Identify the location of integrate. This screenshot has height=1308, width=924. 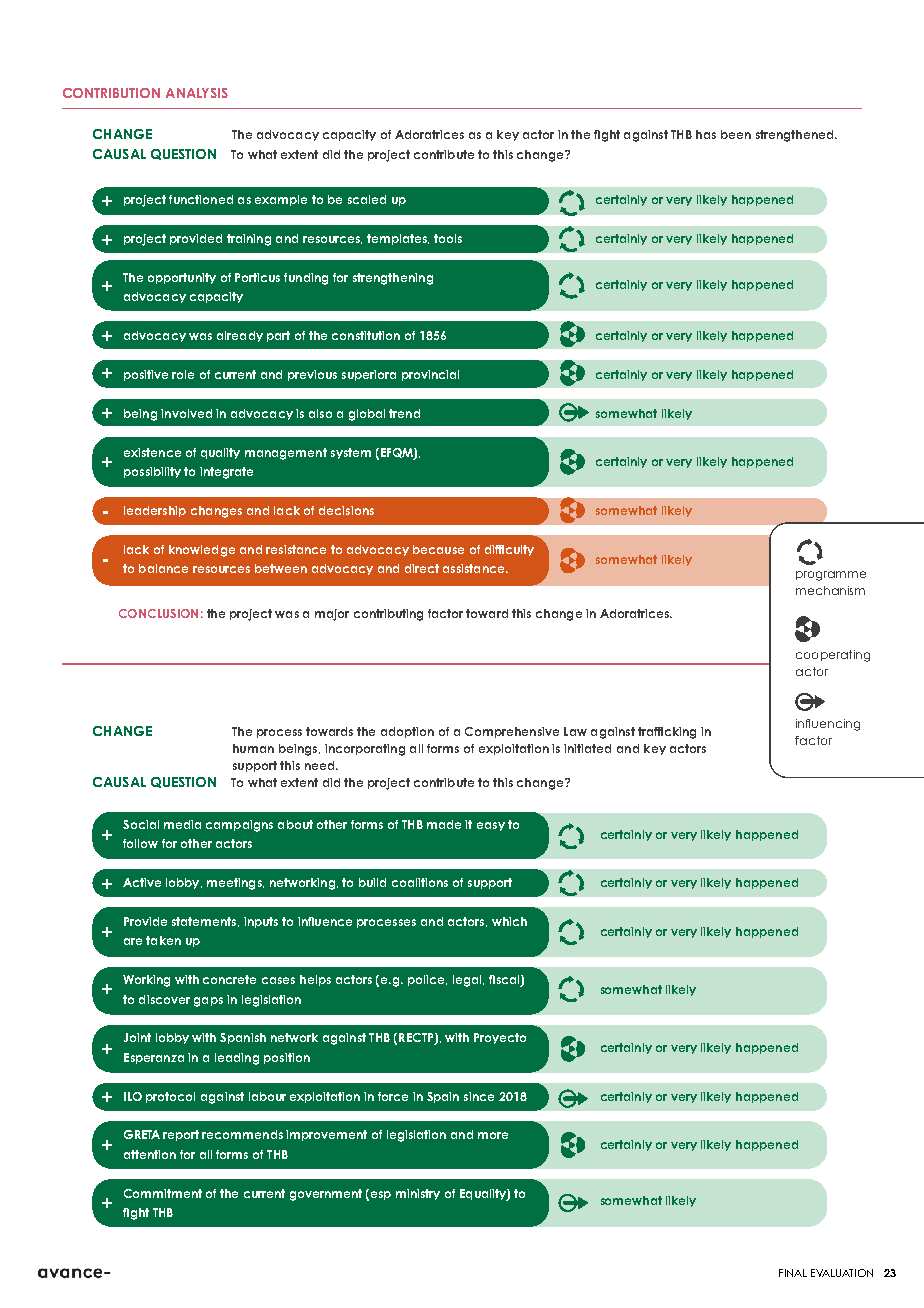
(226, 473).
